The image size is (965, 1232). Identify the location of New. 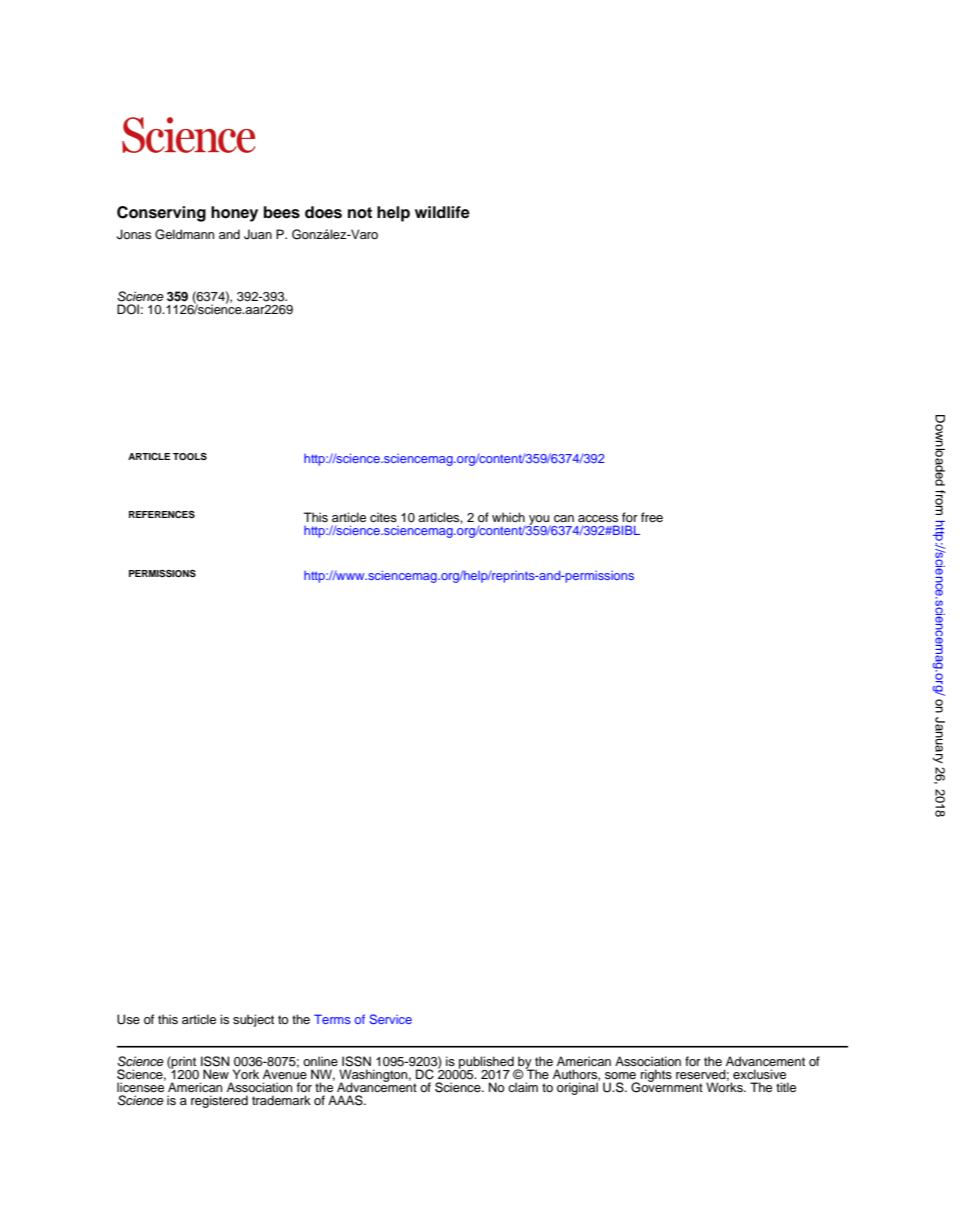
(216, 1074).
